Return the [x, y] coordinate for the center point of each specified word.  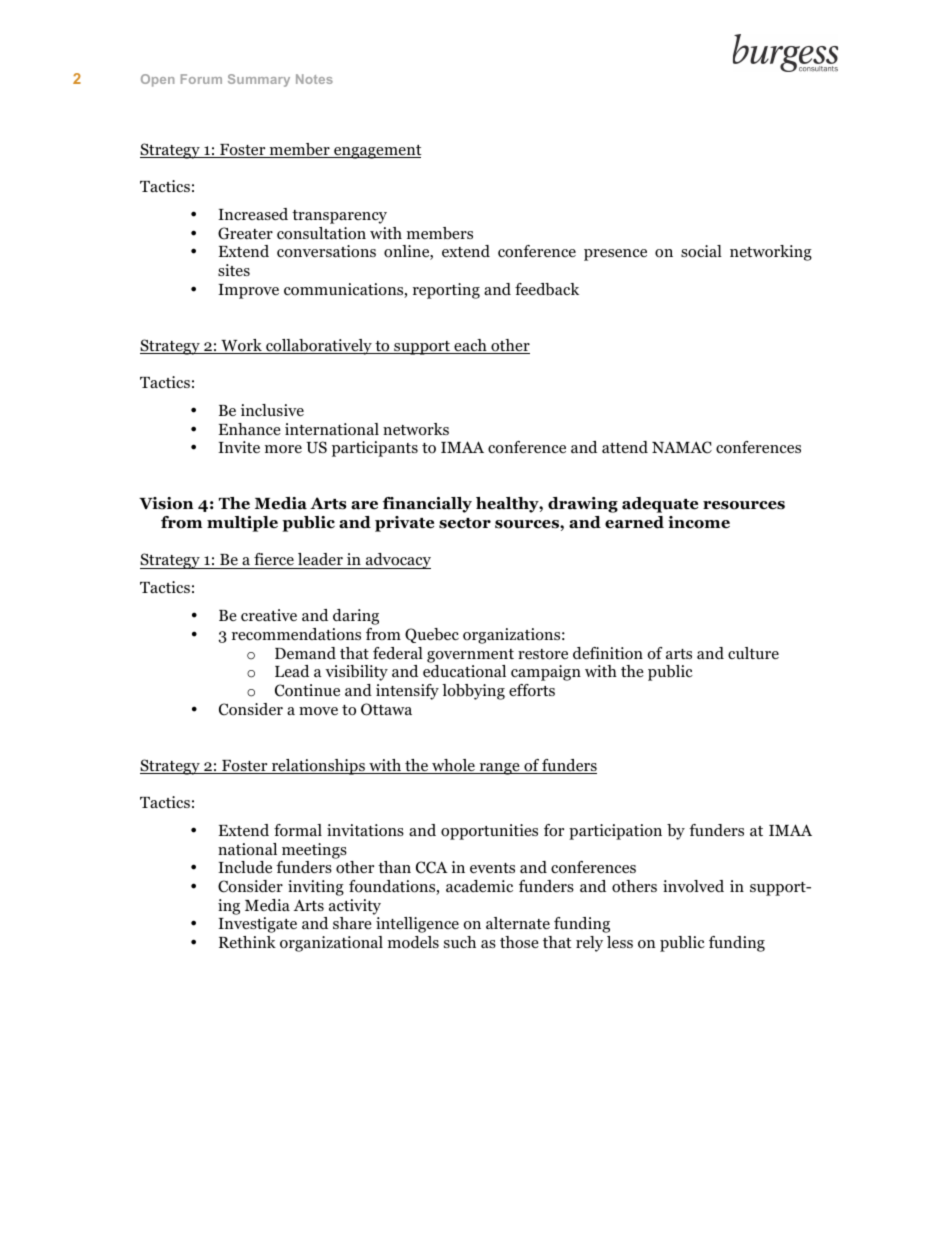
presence [615, 255]
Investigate [257, 925]
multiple [242, 524]
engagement [377, 152]
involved [693, 886]
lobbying [473, 692]
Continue [307, 690]
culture [753, 653]
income [699, 522]
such [460, 942]
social [701, 251]
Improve [248, 291]
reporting [446, 291]
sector [465, 523]
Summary [259, 80]
